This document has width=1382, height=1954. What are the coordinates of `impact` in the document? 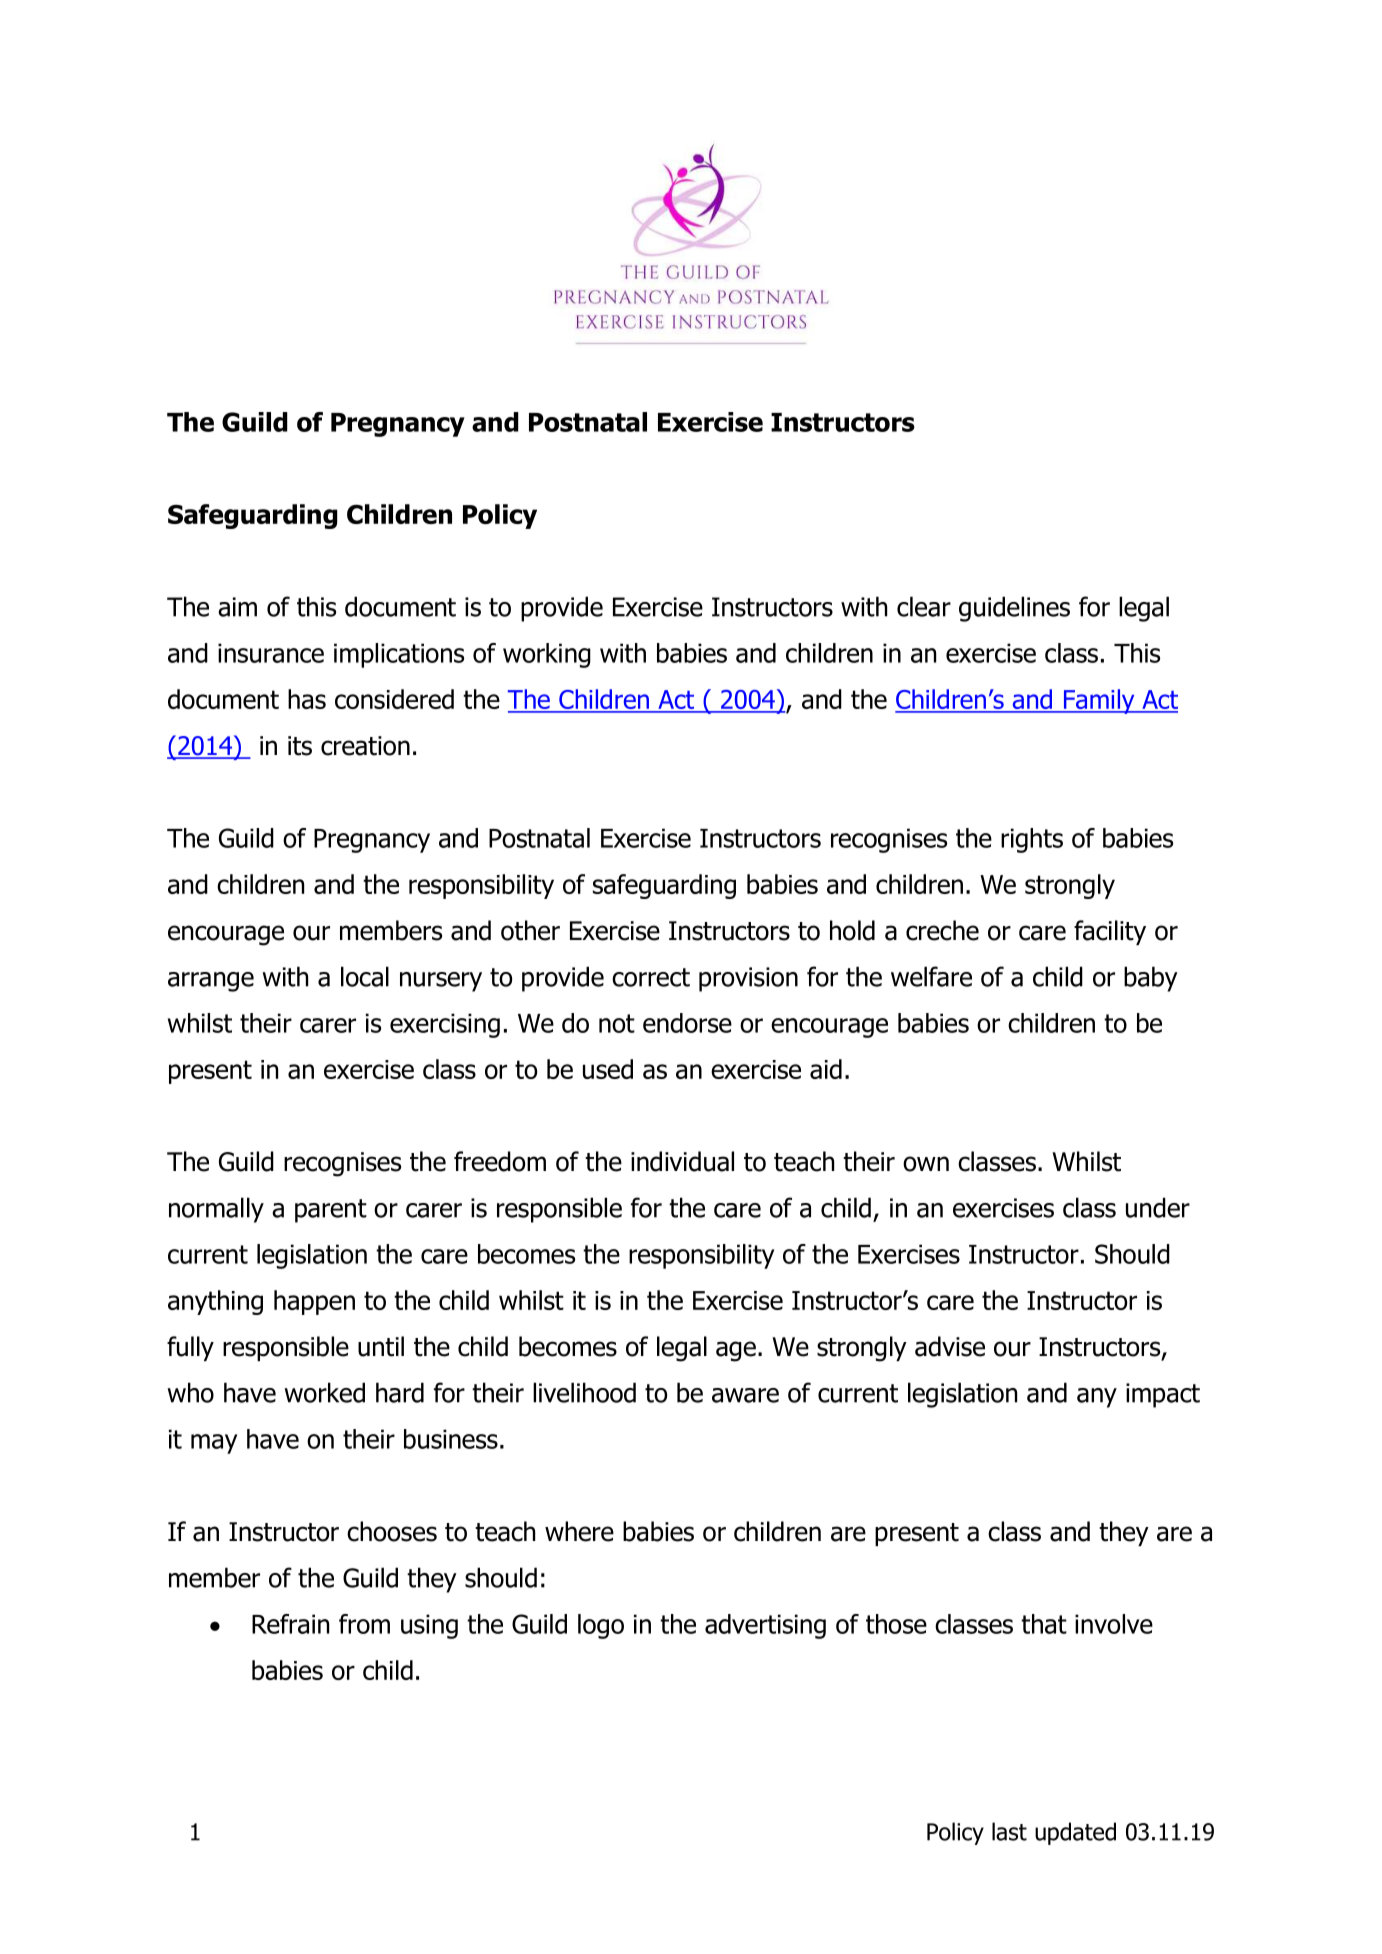 It's located at (1163, 1395).
